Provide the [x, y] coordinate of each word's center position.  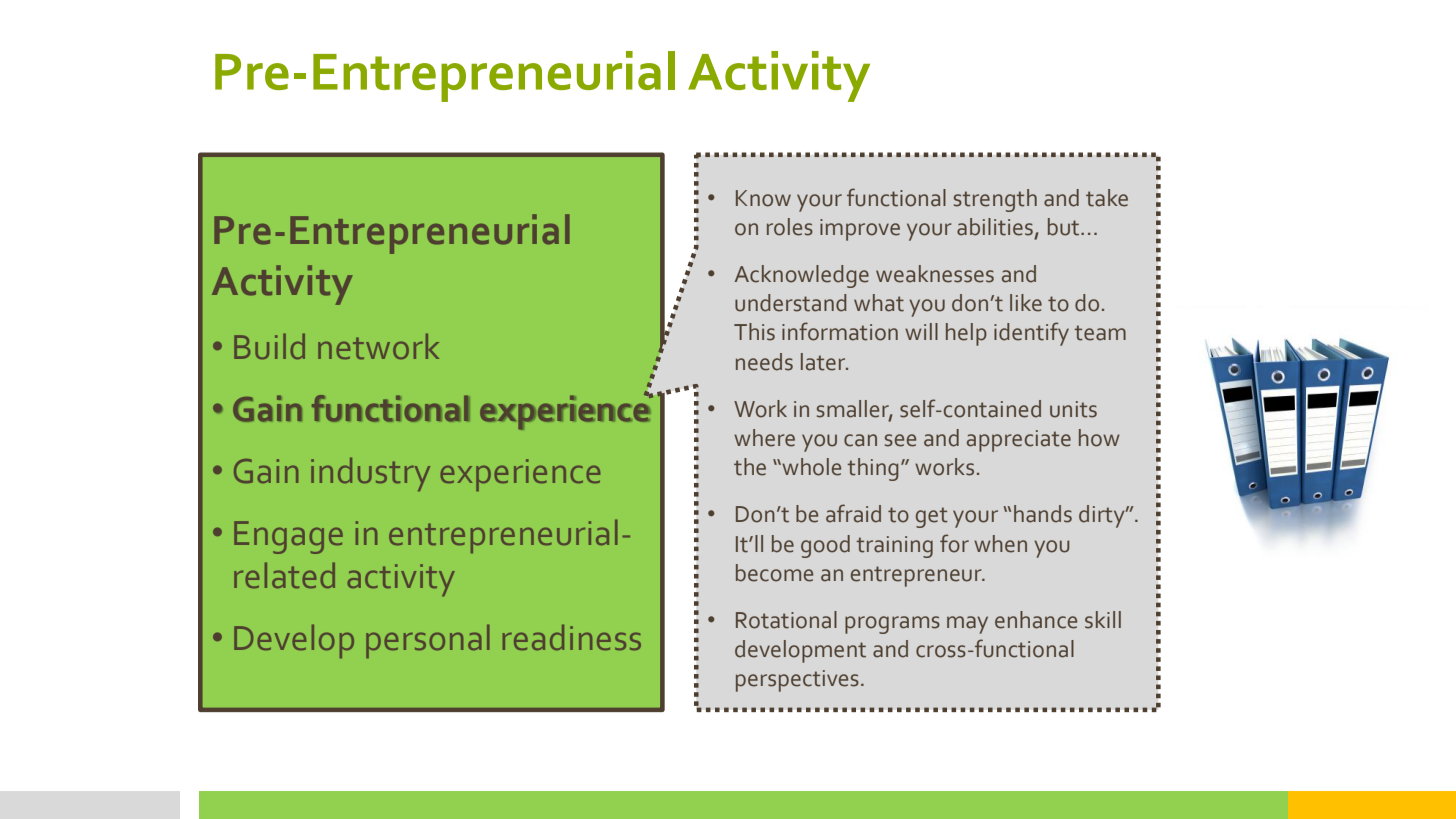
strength [995, 200]
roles [790, 227]
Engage [288, 537]
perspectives [797, 681]
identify [1031, 334]
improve [860, 230]
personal [428, 641]
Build [269, 346]
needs [764, 362]
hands [1043, 514]
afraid [853, 513]
